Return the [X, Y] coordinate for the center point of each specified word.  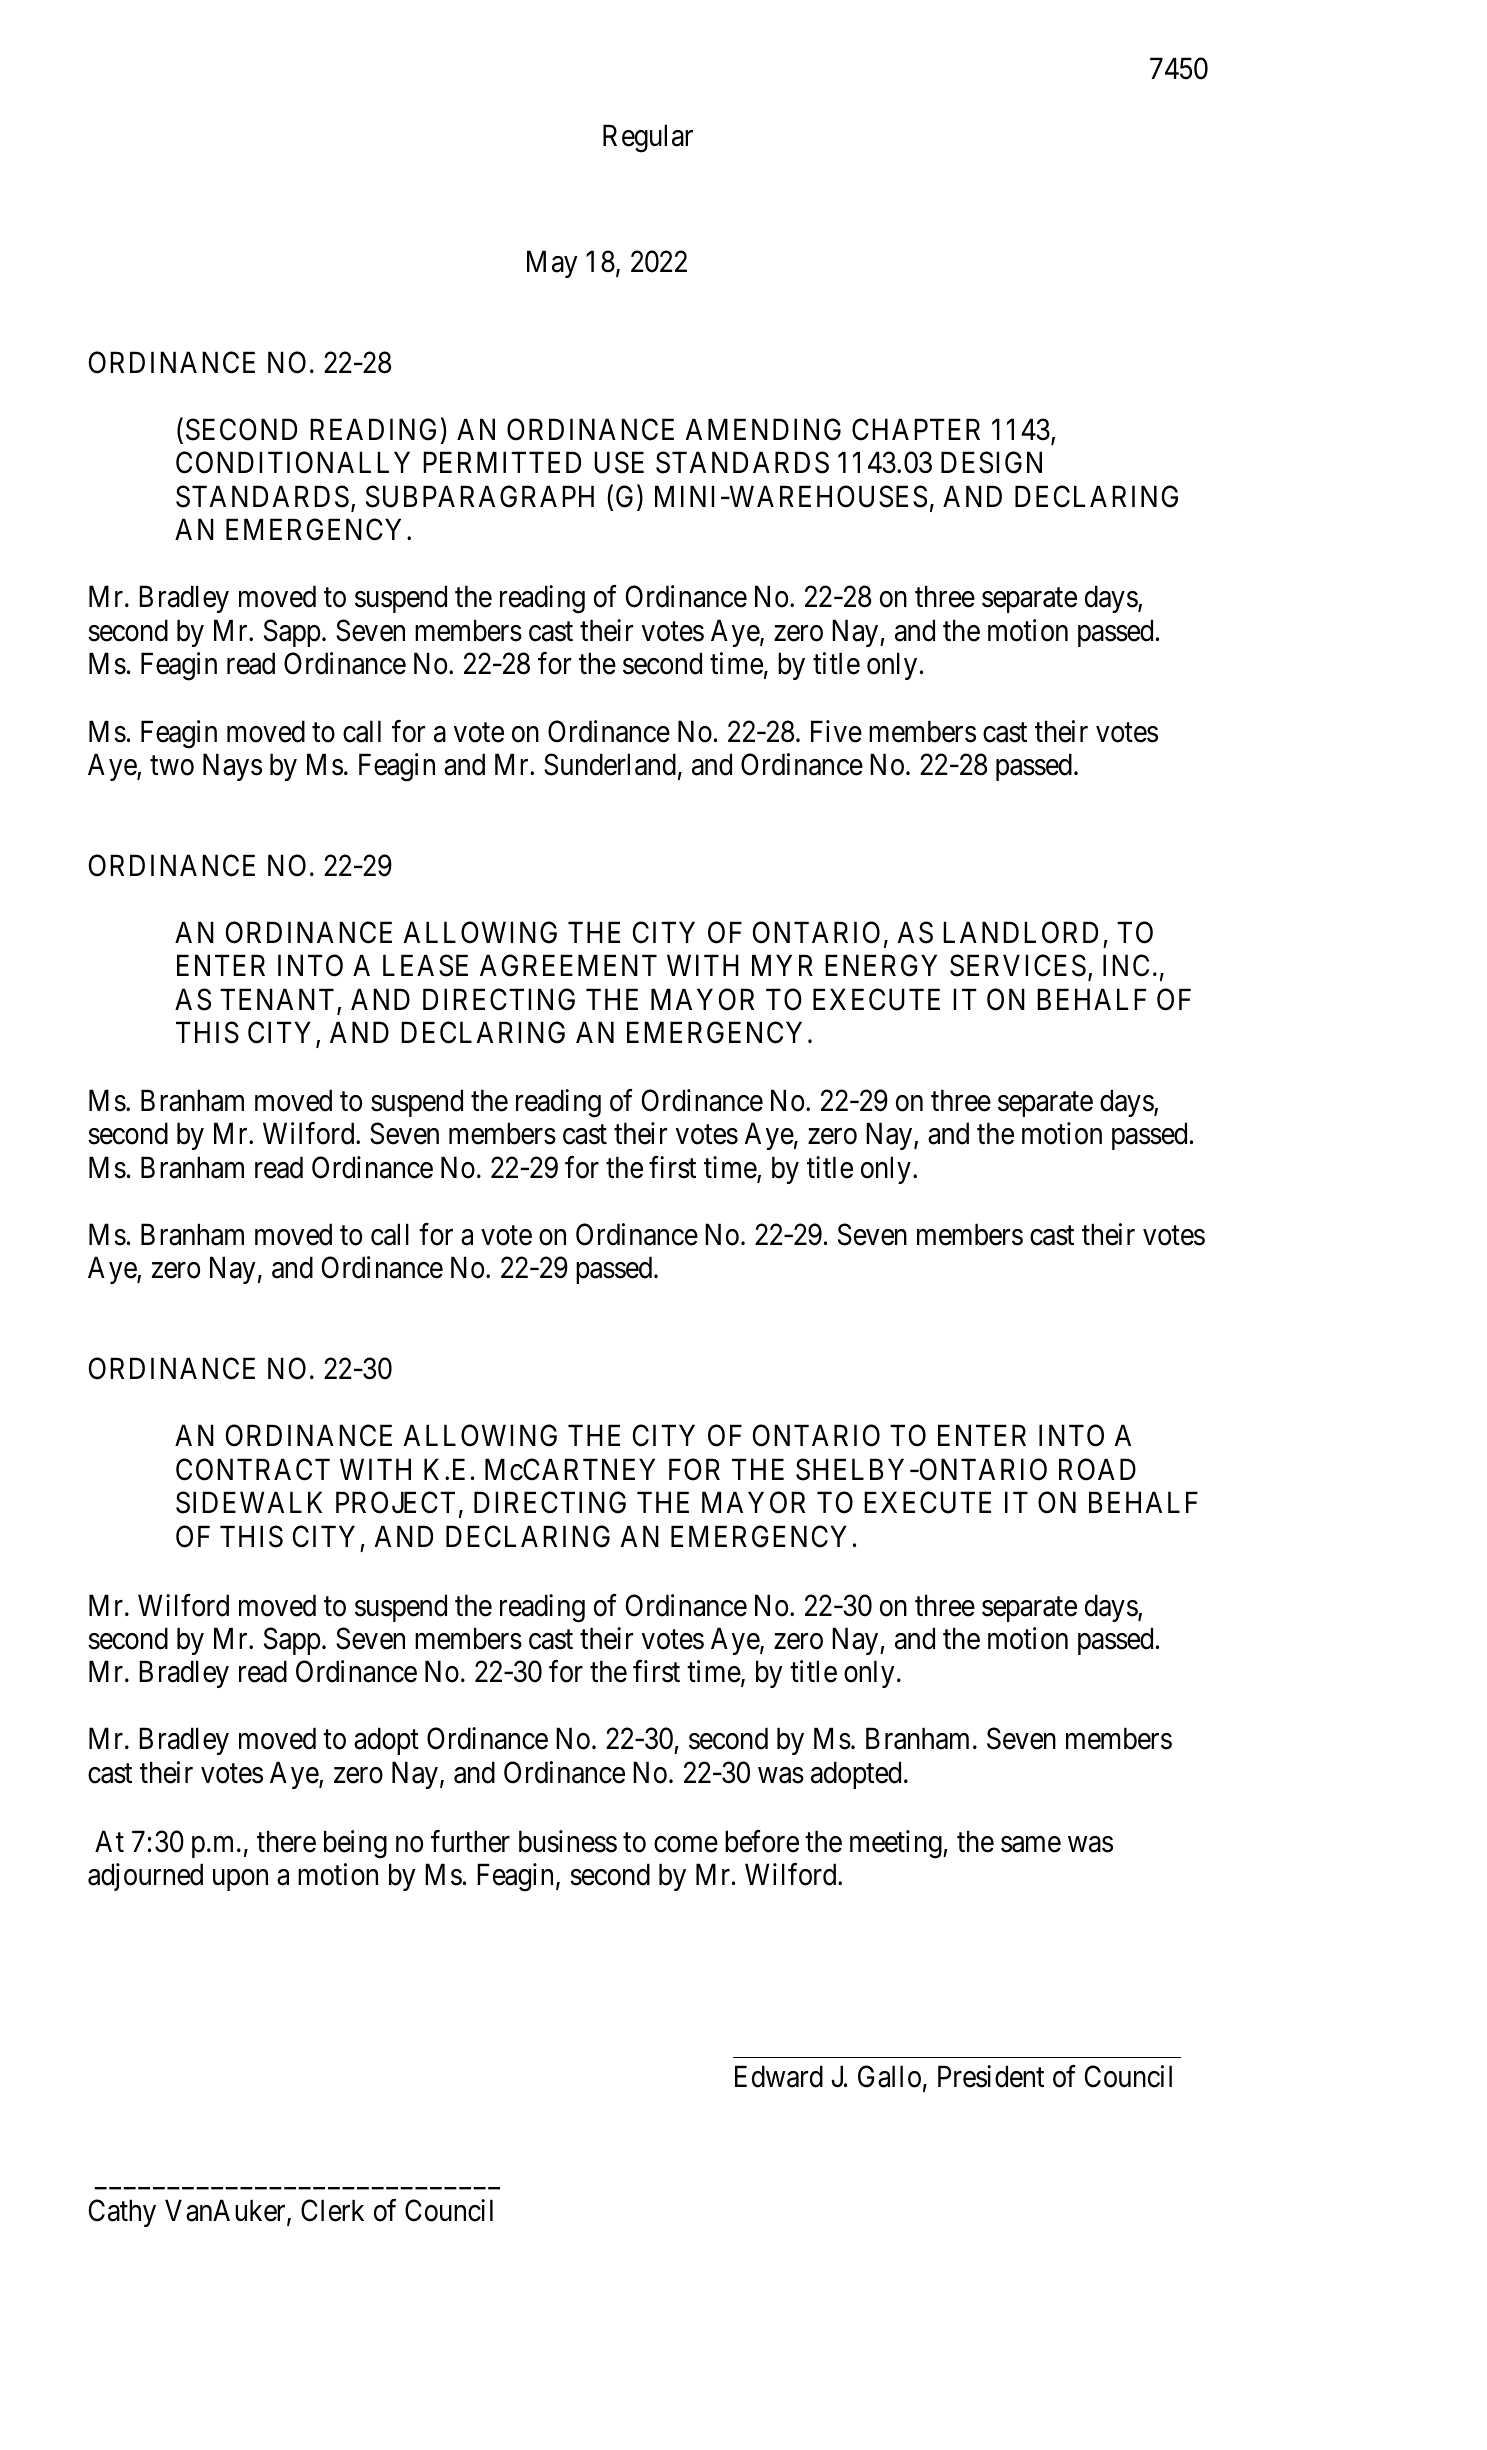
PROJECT [395, 1502]
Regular [648, 138]
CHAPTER [916, 429]
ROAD [1097, 1469]
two [172, 766]
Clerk [332, 2210]
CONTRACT [253, 1469]
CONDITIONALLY [293, 463]
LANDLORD [1020, 932]
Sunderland [610, 764]
